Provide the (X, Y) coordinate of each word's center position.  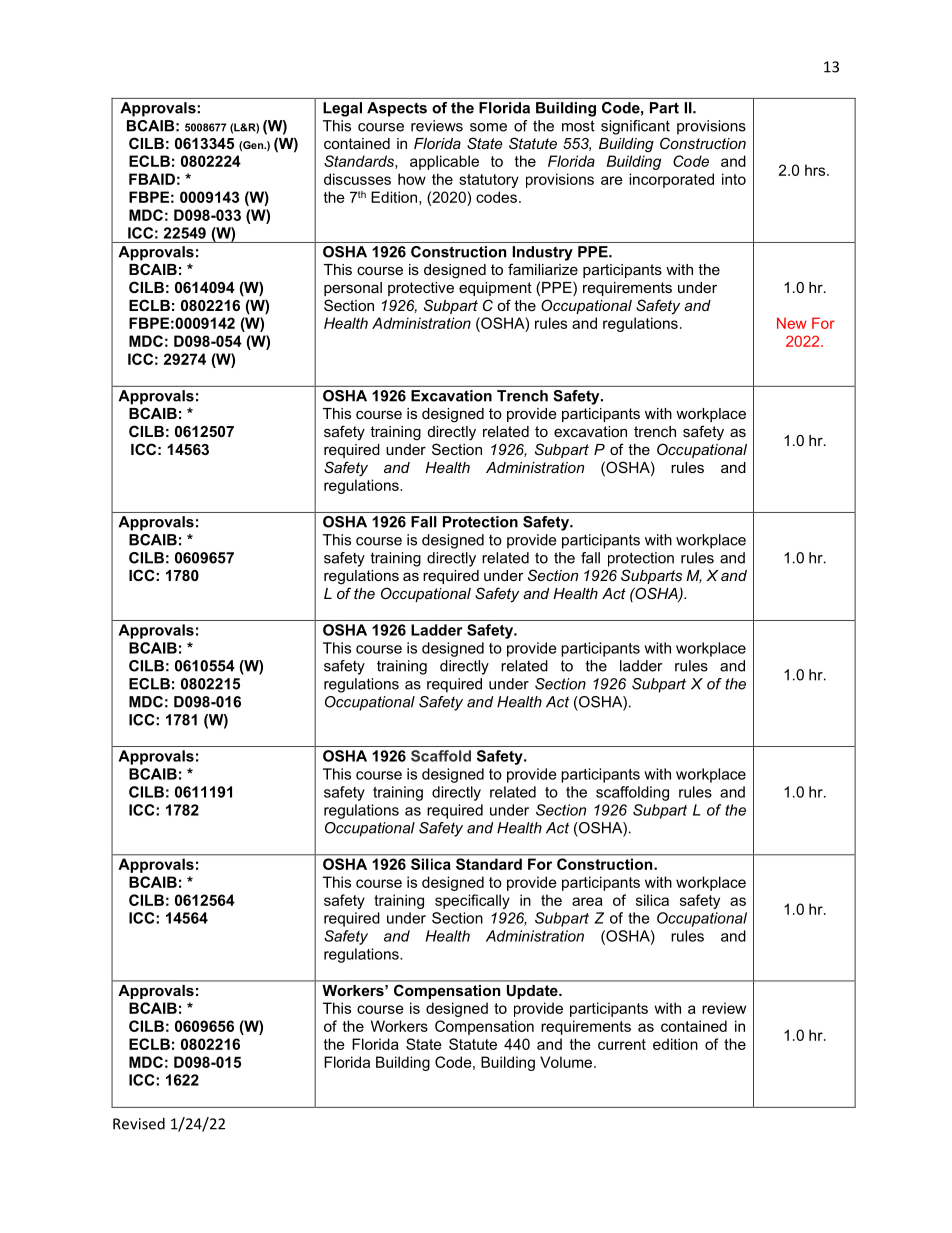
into (734, 179)
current (622, 1044)
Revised (139, 1123)
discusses (357, 179)
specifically (472, 901)
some (488, 127)
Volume (567, 1062)
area (587, 901)
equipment (495, 289)
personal (353, 289)
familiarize (543, 269)
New (792, 323)
